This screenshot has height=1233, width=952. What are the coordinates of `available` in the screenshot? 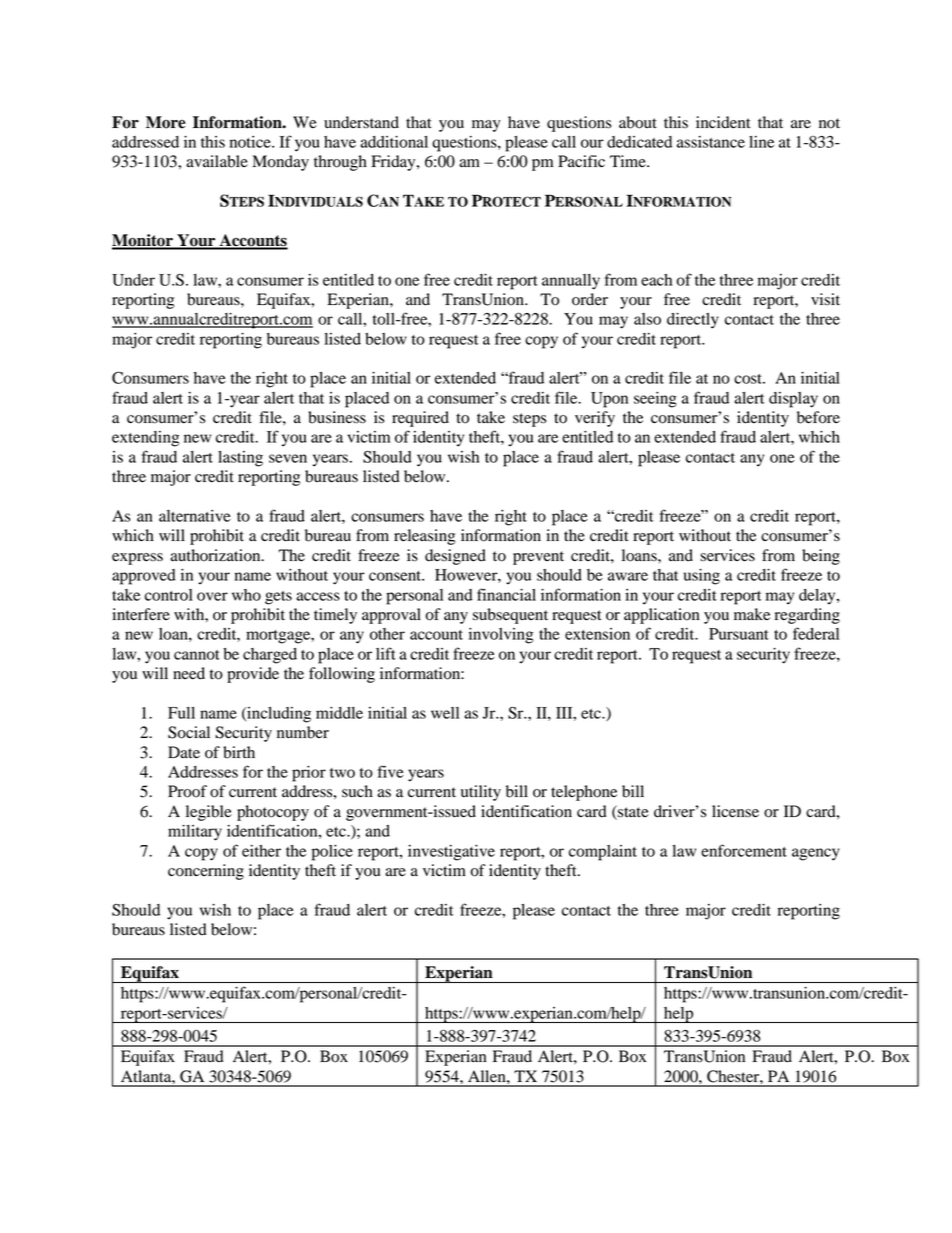 It's located at (217, 161).
